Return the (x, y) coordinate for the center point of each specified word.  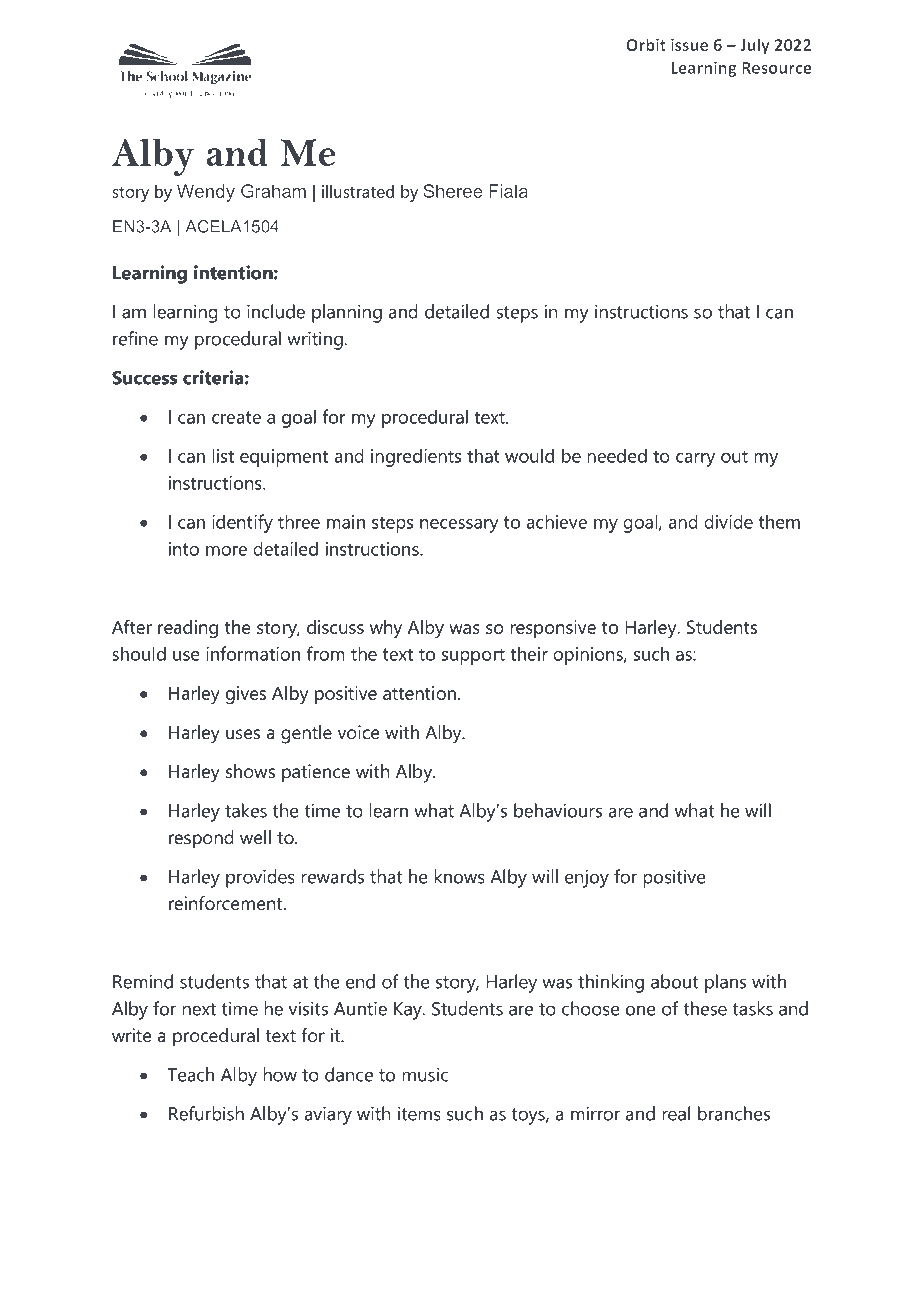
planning (347, 313)
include (276, 311)
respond (201, 839)
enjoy (587, 878)
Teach (191, 1074)
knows (459, 876)
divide (728, 521)
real (676, 1113)
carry (695, 460)
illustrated (358, 191)
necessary (459, 526)
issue (689, 45)
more (226, 551)
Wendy (206, 193)
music (425, 1074)
